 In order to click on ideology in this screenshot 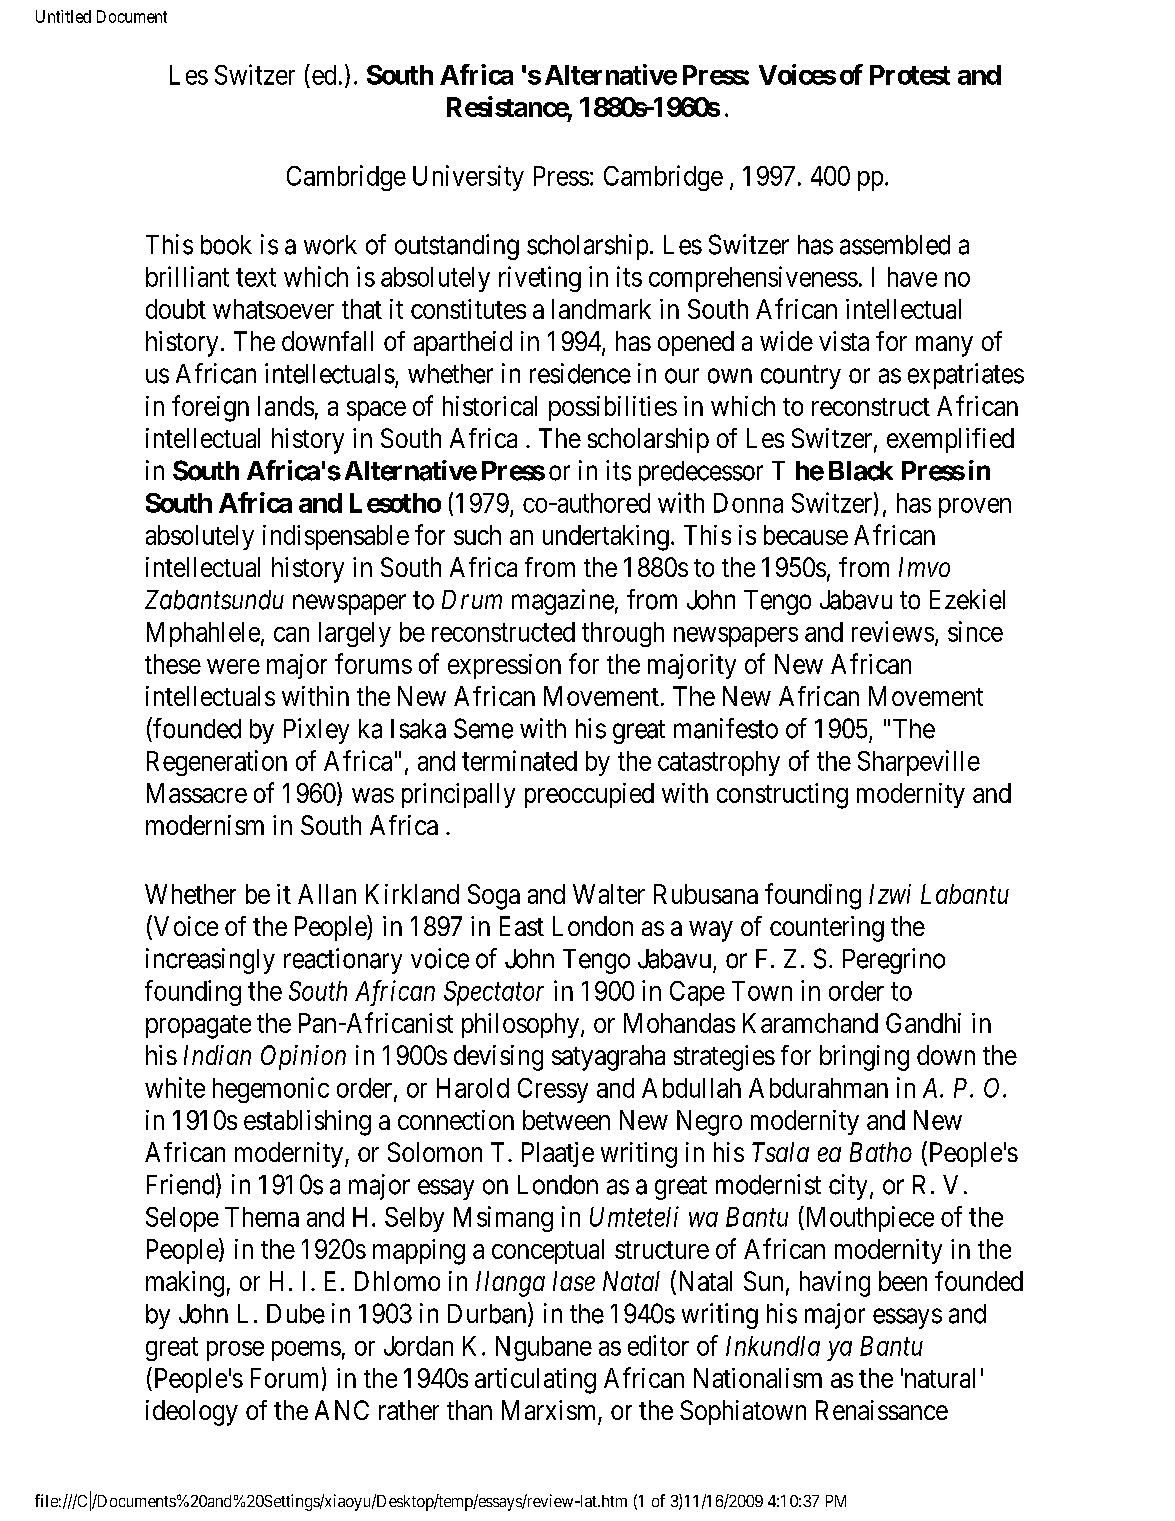, I will do `click(192, 1413)`.
